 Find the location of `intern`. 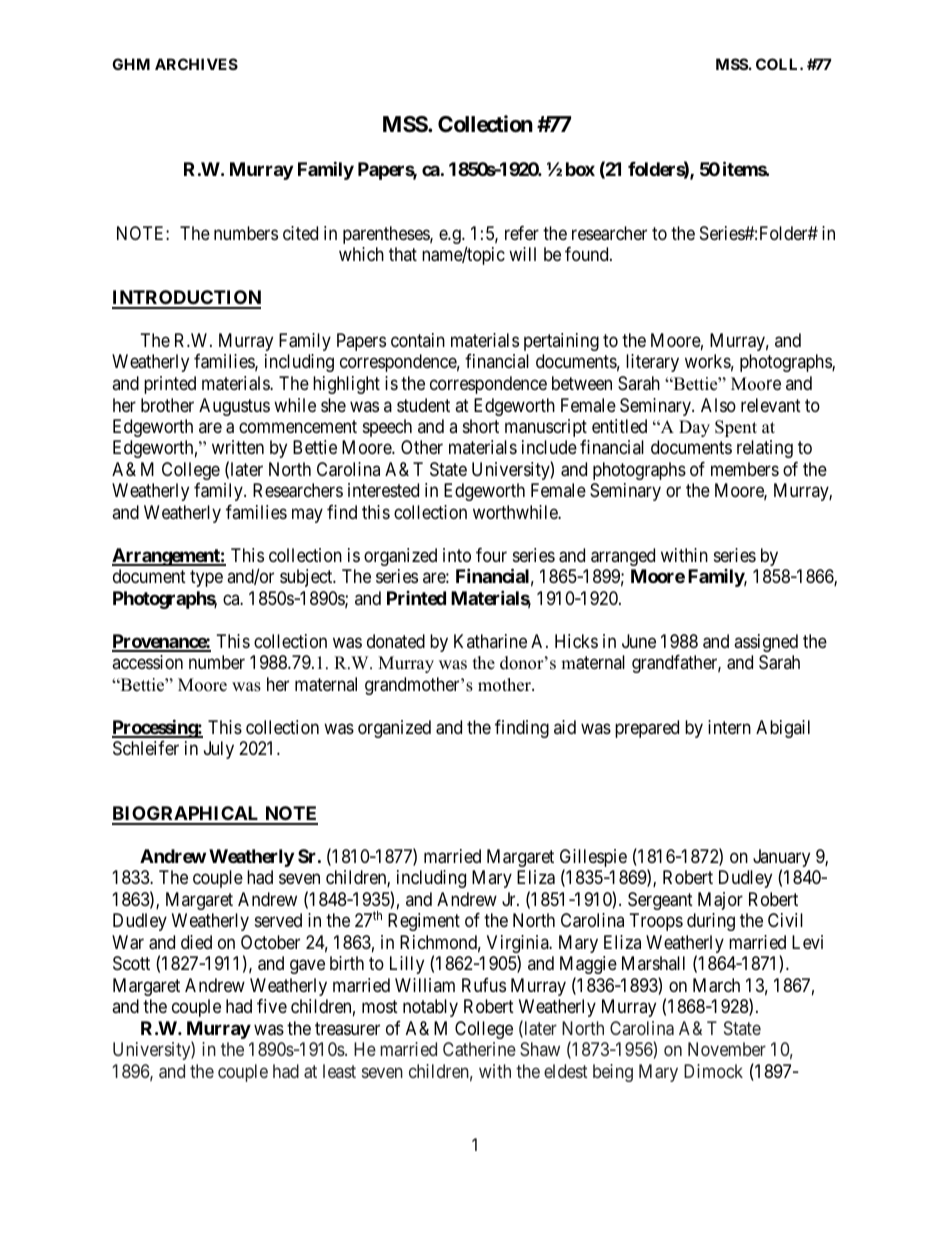

intern is located at coordinates (729, 727).
